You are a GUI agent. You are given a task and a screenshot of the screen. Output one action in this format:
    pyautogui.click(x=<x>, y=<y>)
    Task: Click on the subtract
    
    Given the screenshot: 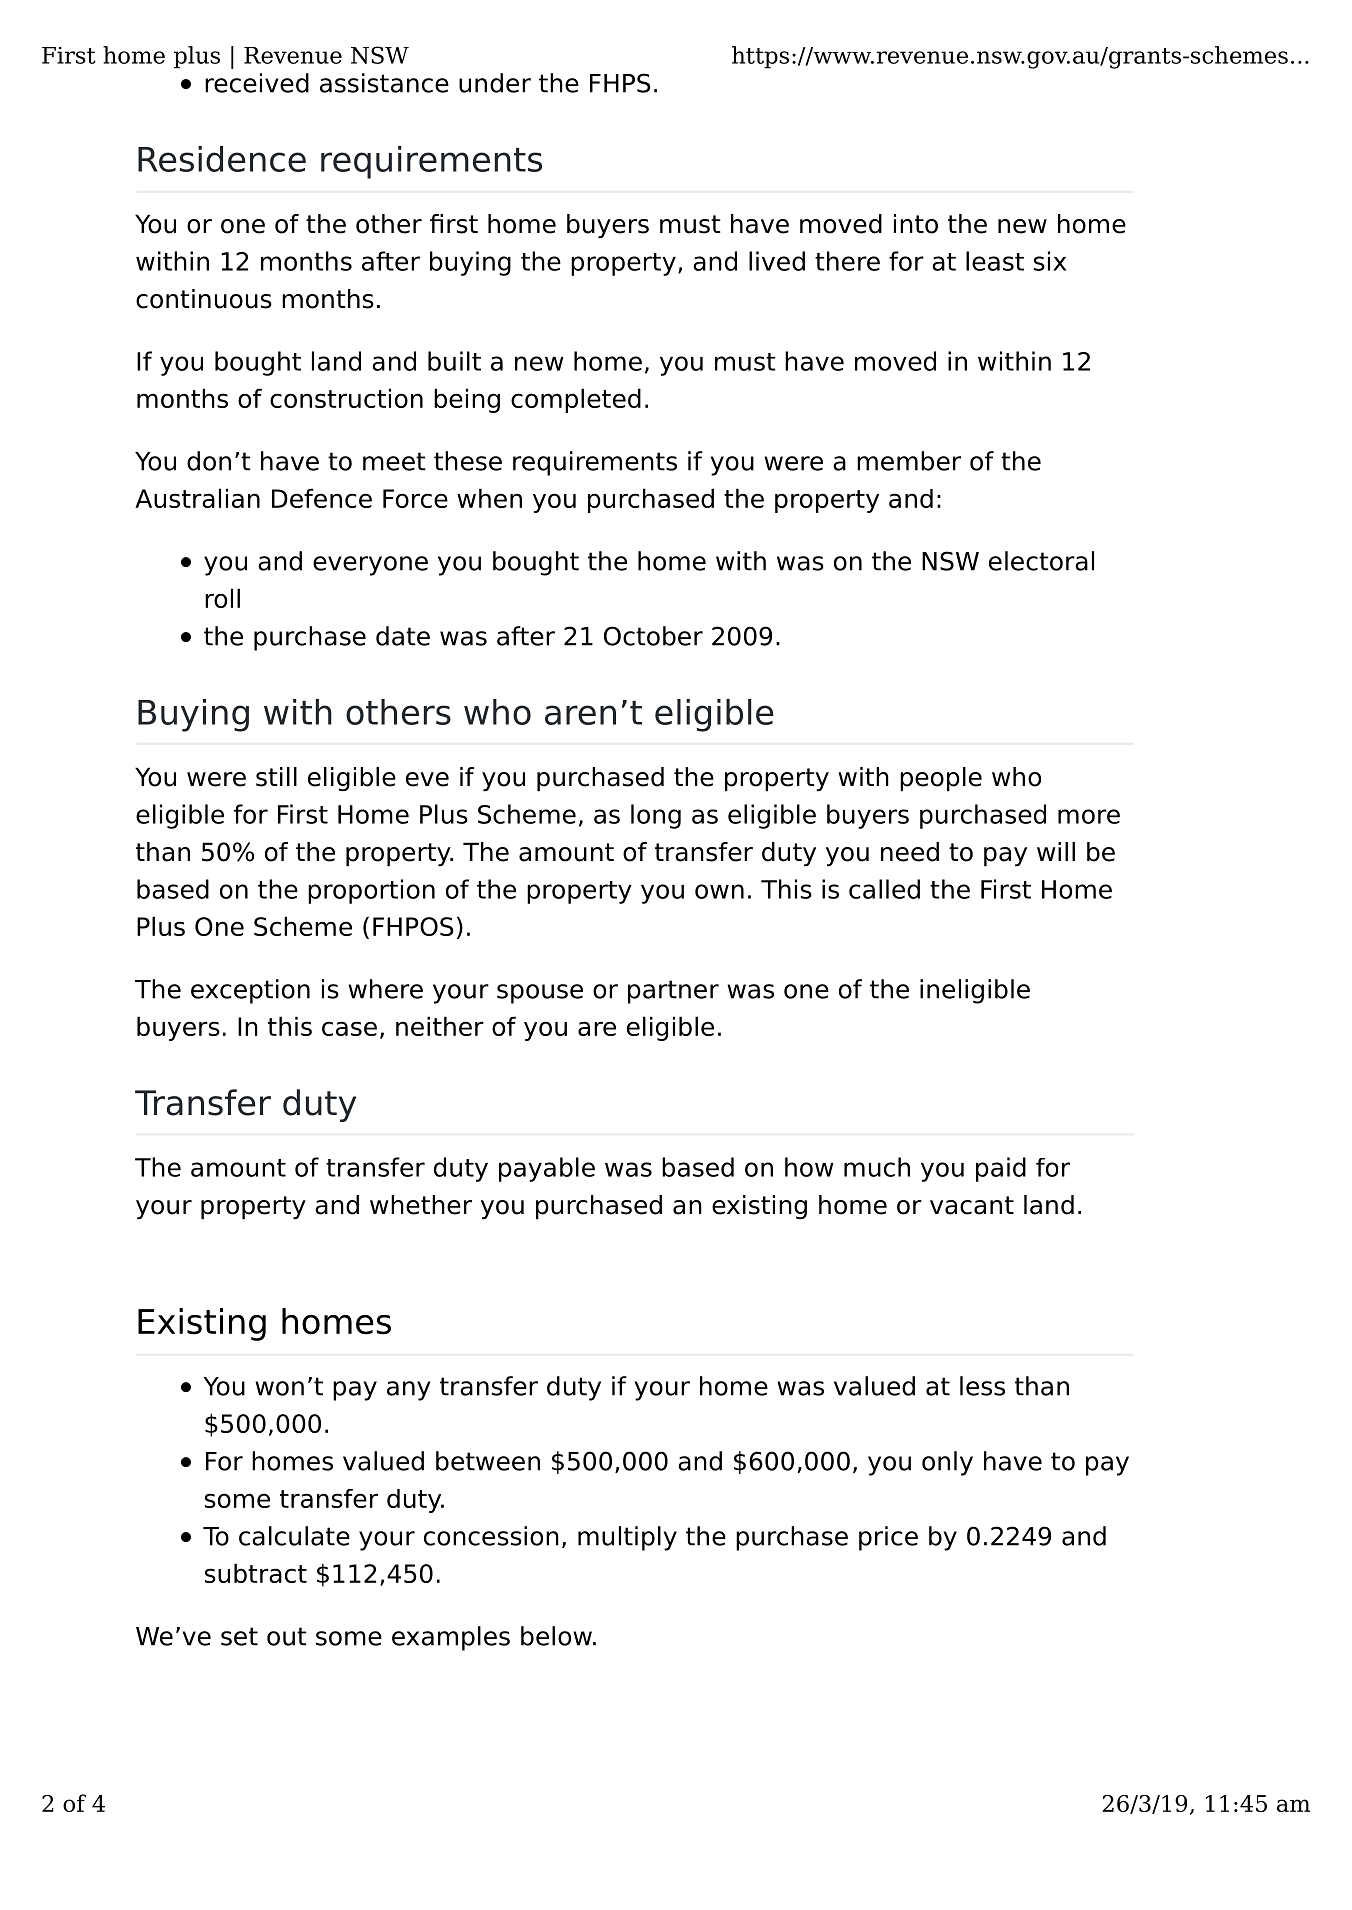 What is the action you would take?
    pyautogui.click(x=256, y=1573)
